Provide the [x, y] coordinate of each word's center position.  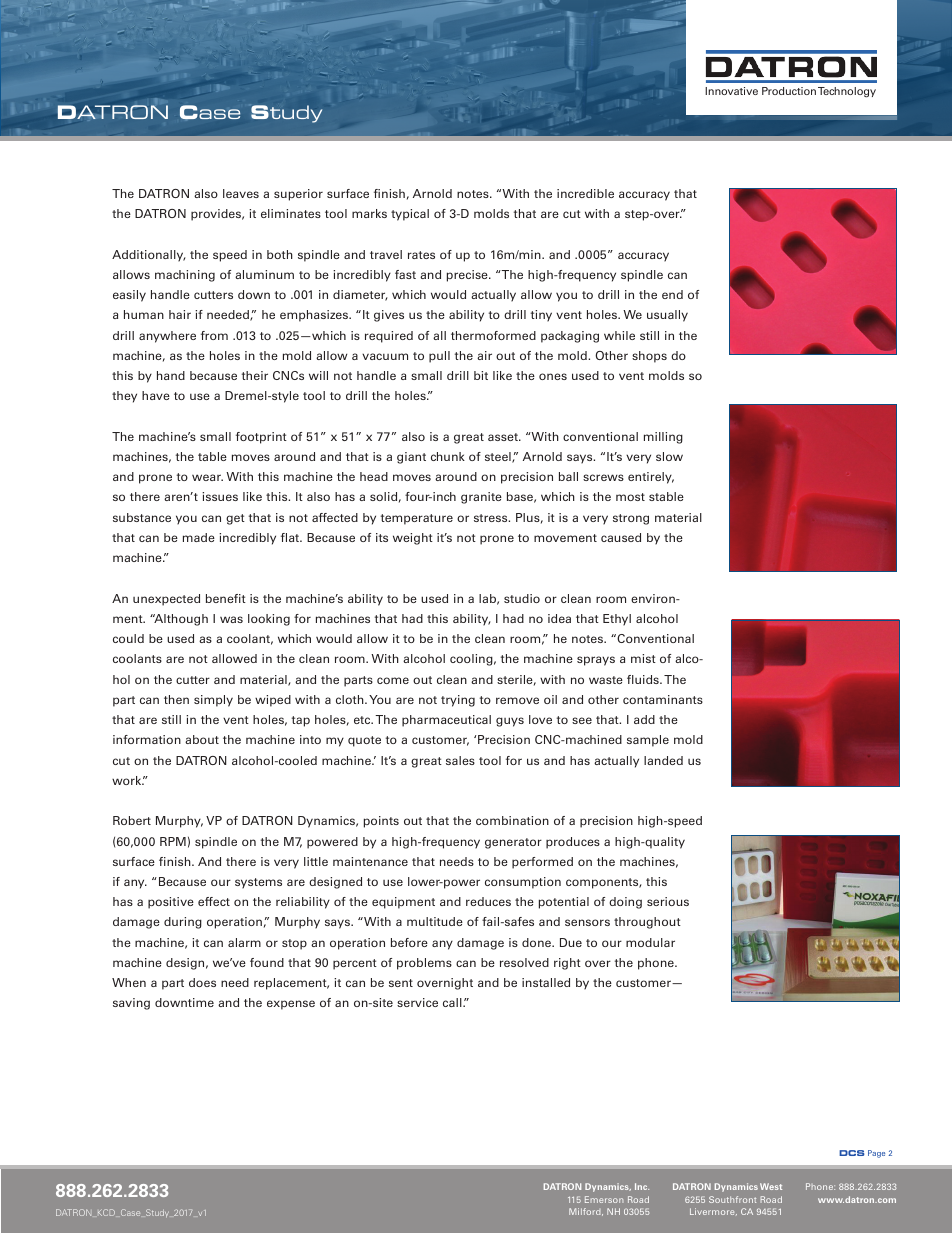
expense [291, 1005]
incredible [585, 193]
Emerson [604, 1199]
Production [789, 91]
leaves [241, 193]
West [771, 1186]
